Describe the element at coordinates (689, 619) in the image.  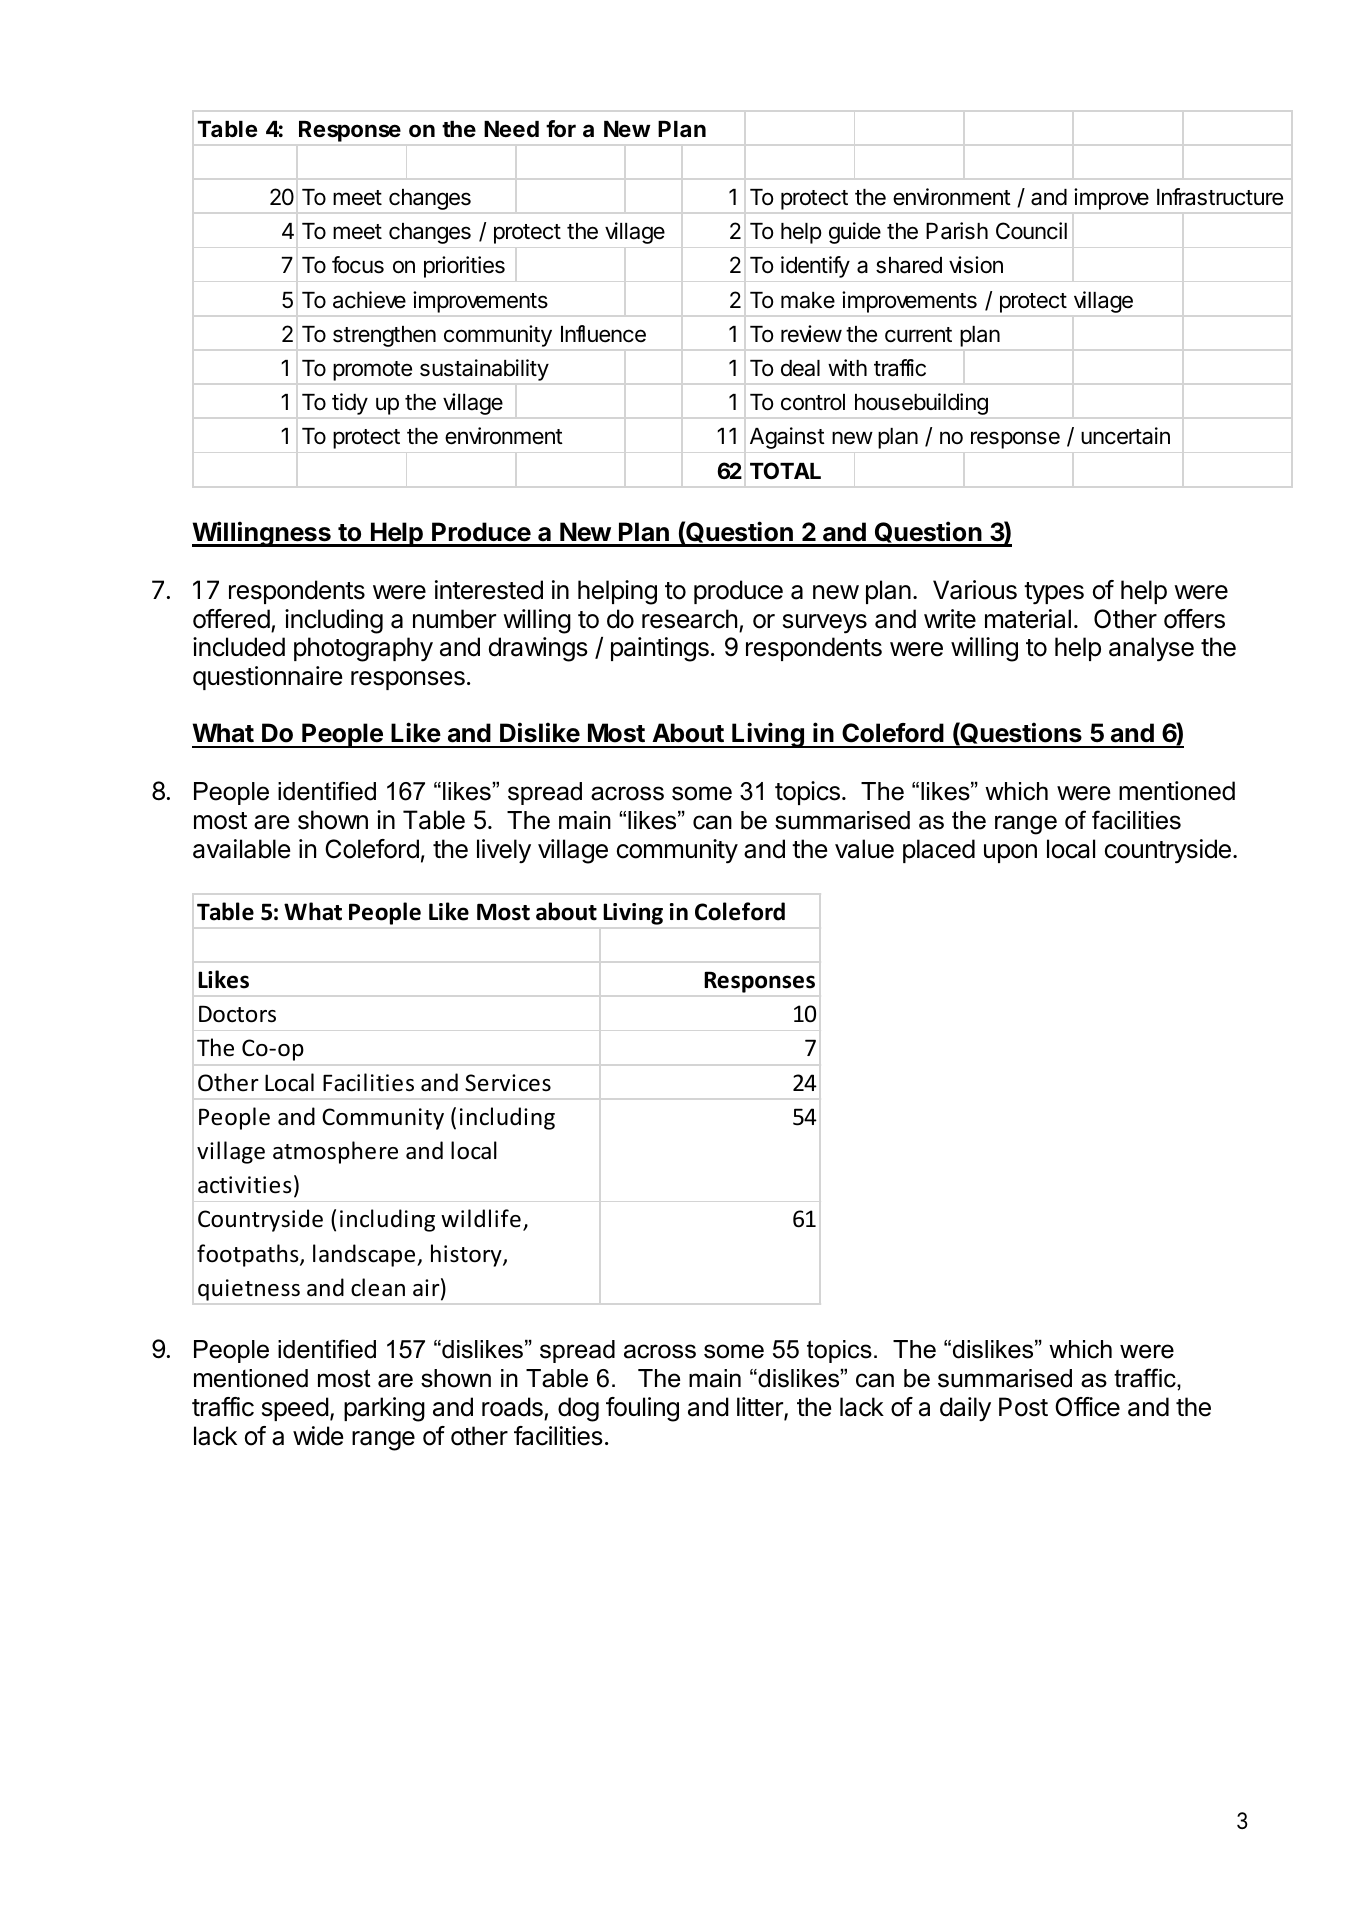
I see `research` at that location.
